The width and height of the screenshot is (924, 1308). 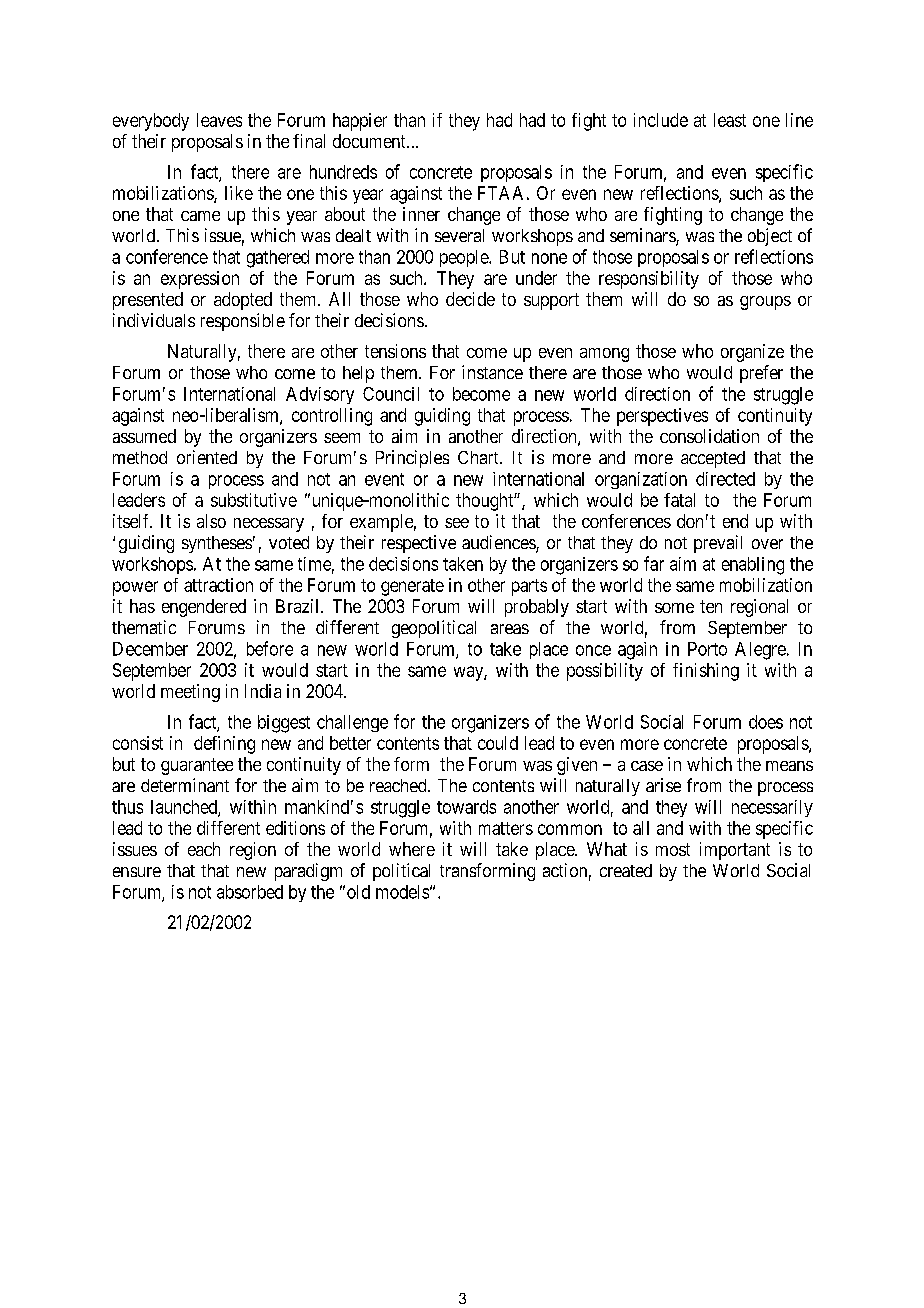 I want to click on meeting, so click(x=190, y=693).
